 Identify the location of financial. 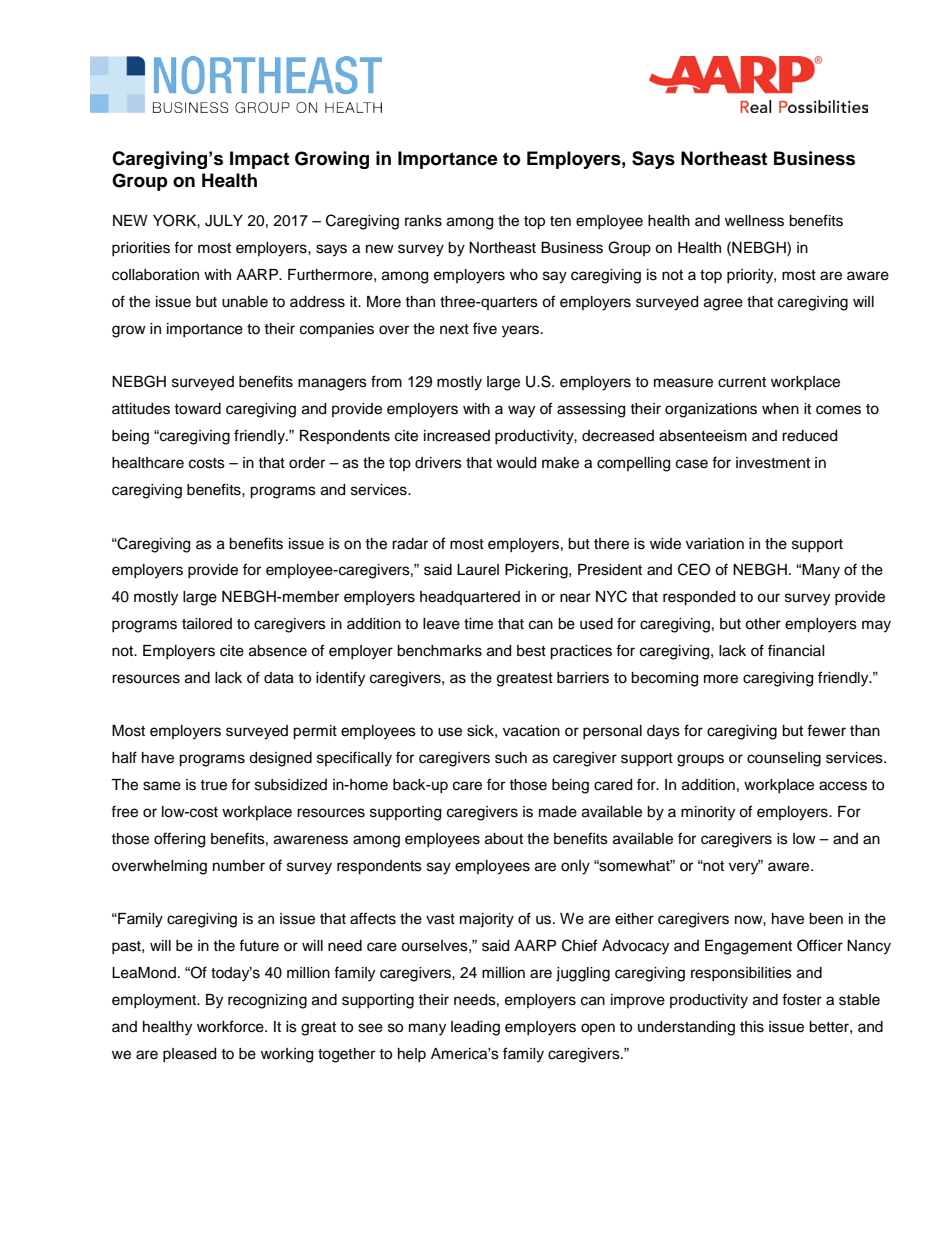
(796, 650).
